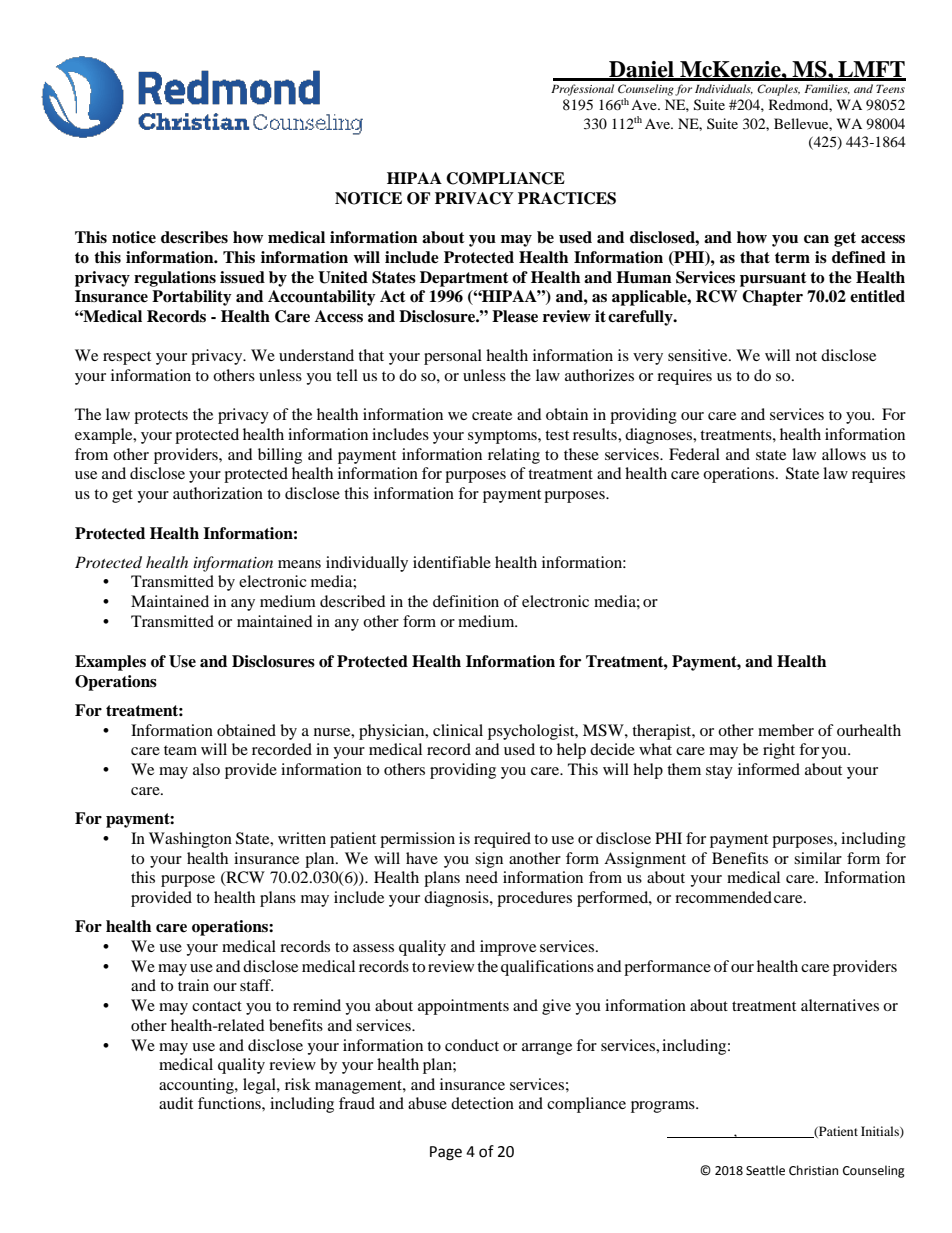 This screenshot has height=1233, width=952. I want to click on similar, so click(818, 858).
